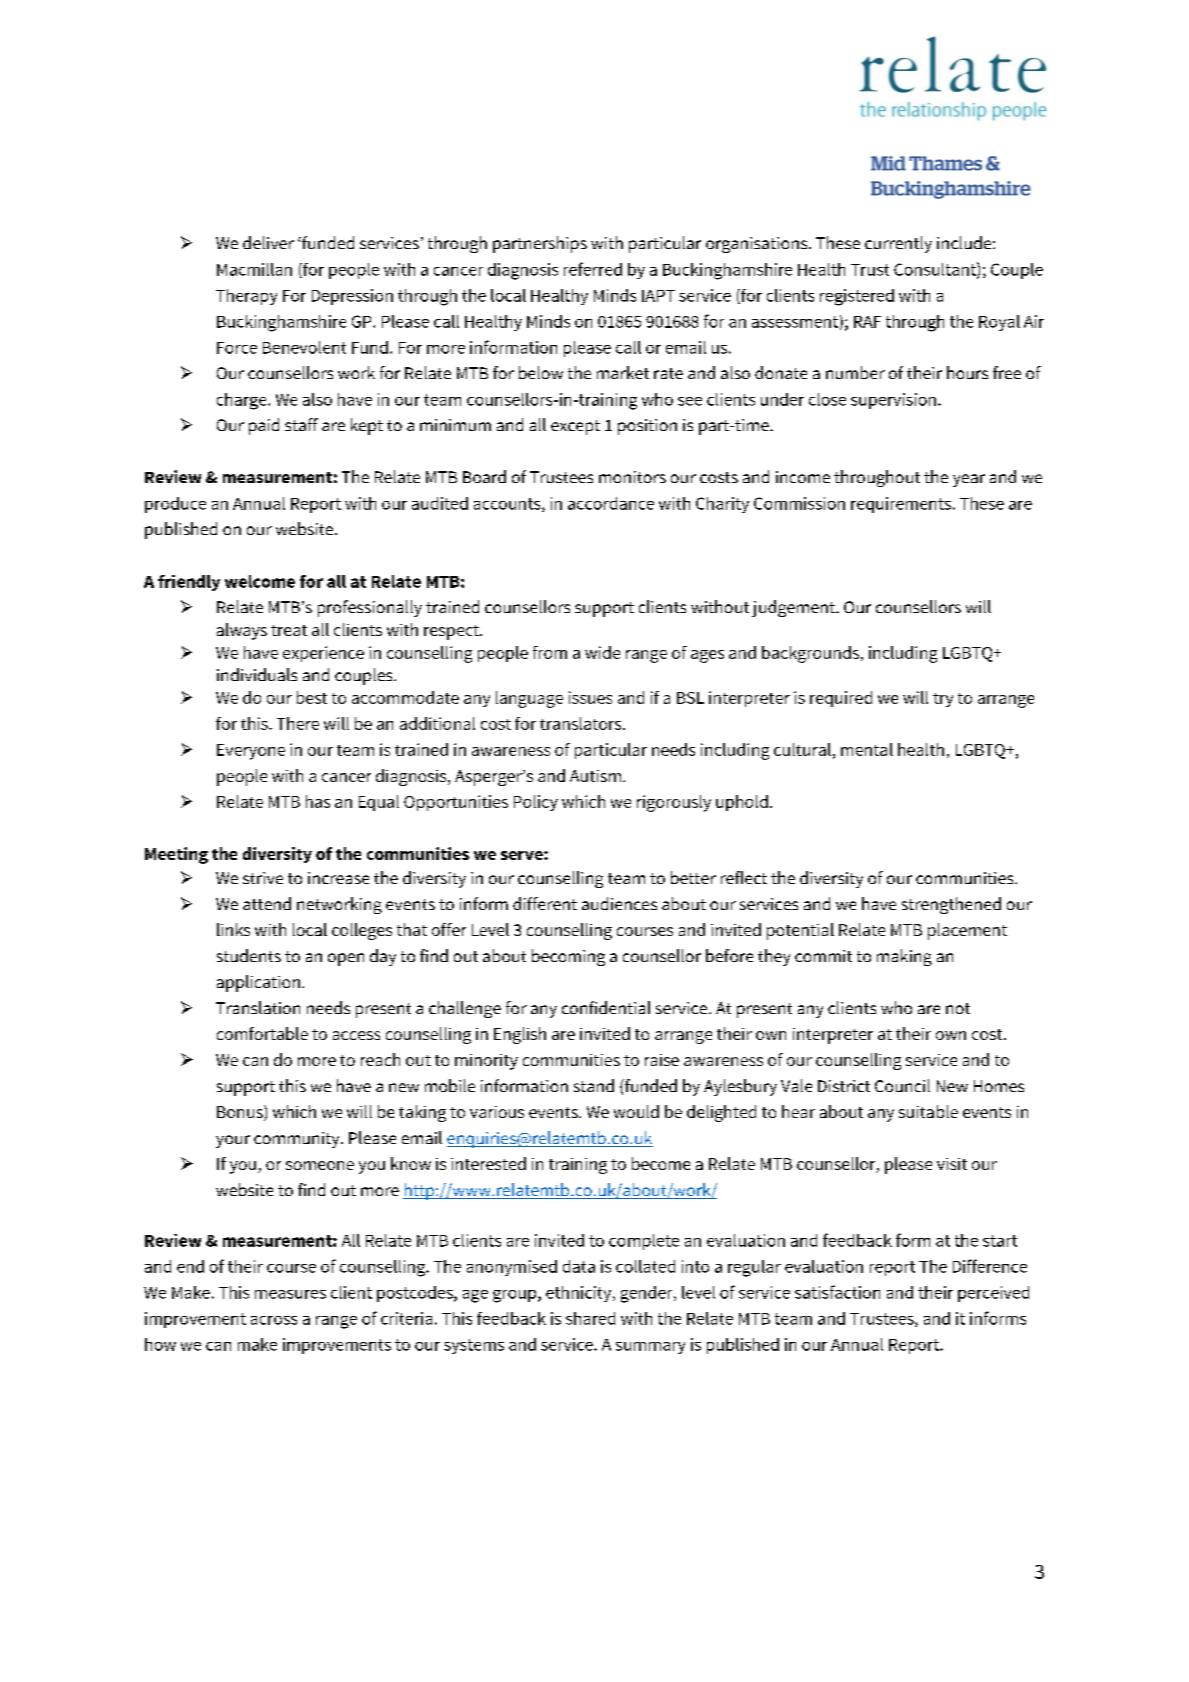  Describe the element at coordinates (593, 269) in the document. I see `referred` at that location.
